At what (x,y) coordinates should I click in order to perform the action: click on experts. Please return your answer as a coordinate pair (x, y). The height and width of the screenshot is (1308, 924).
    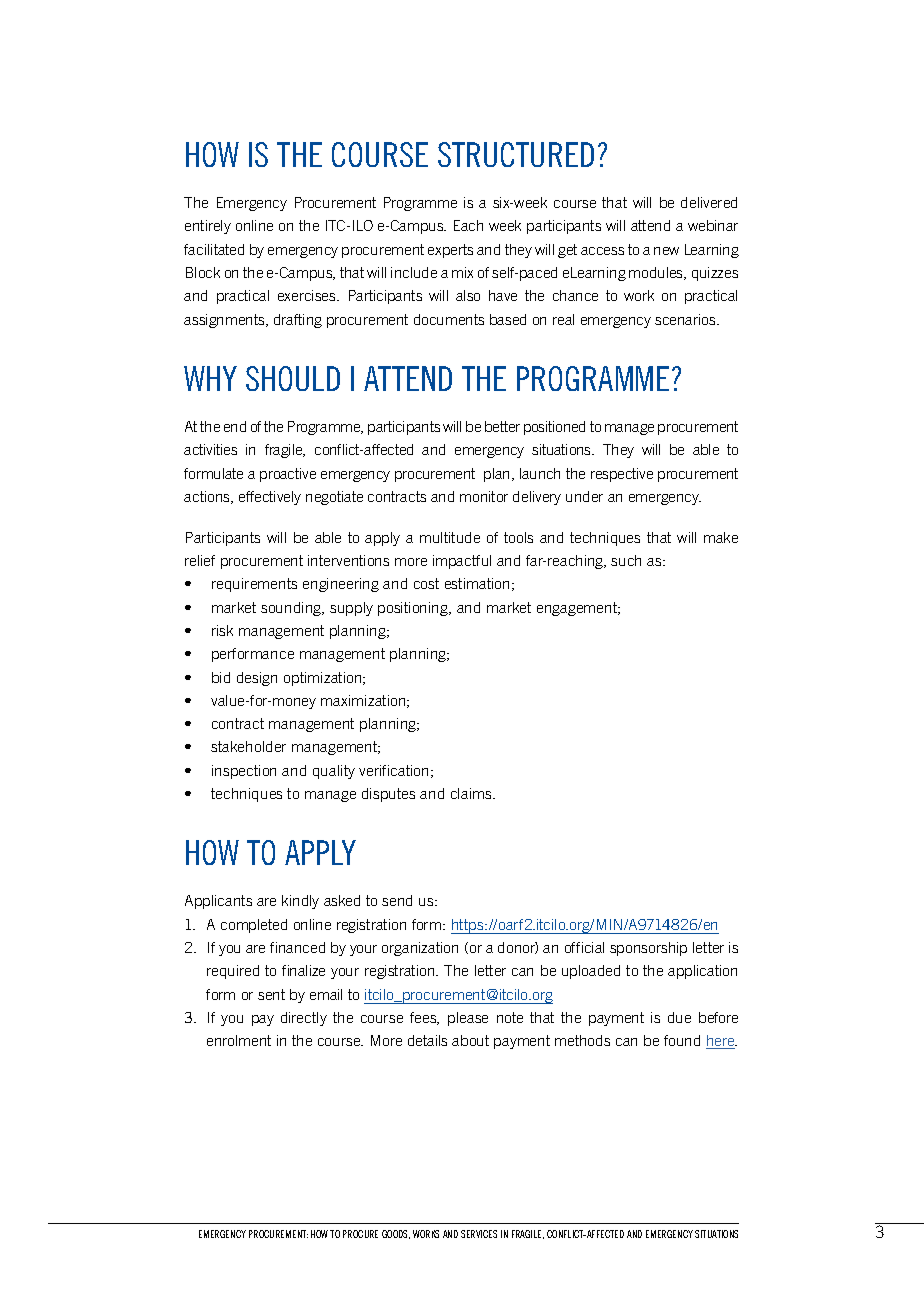
    Looking at the image, I should click on (450, 251).
